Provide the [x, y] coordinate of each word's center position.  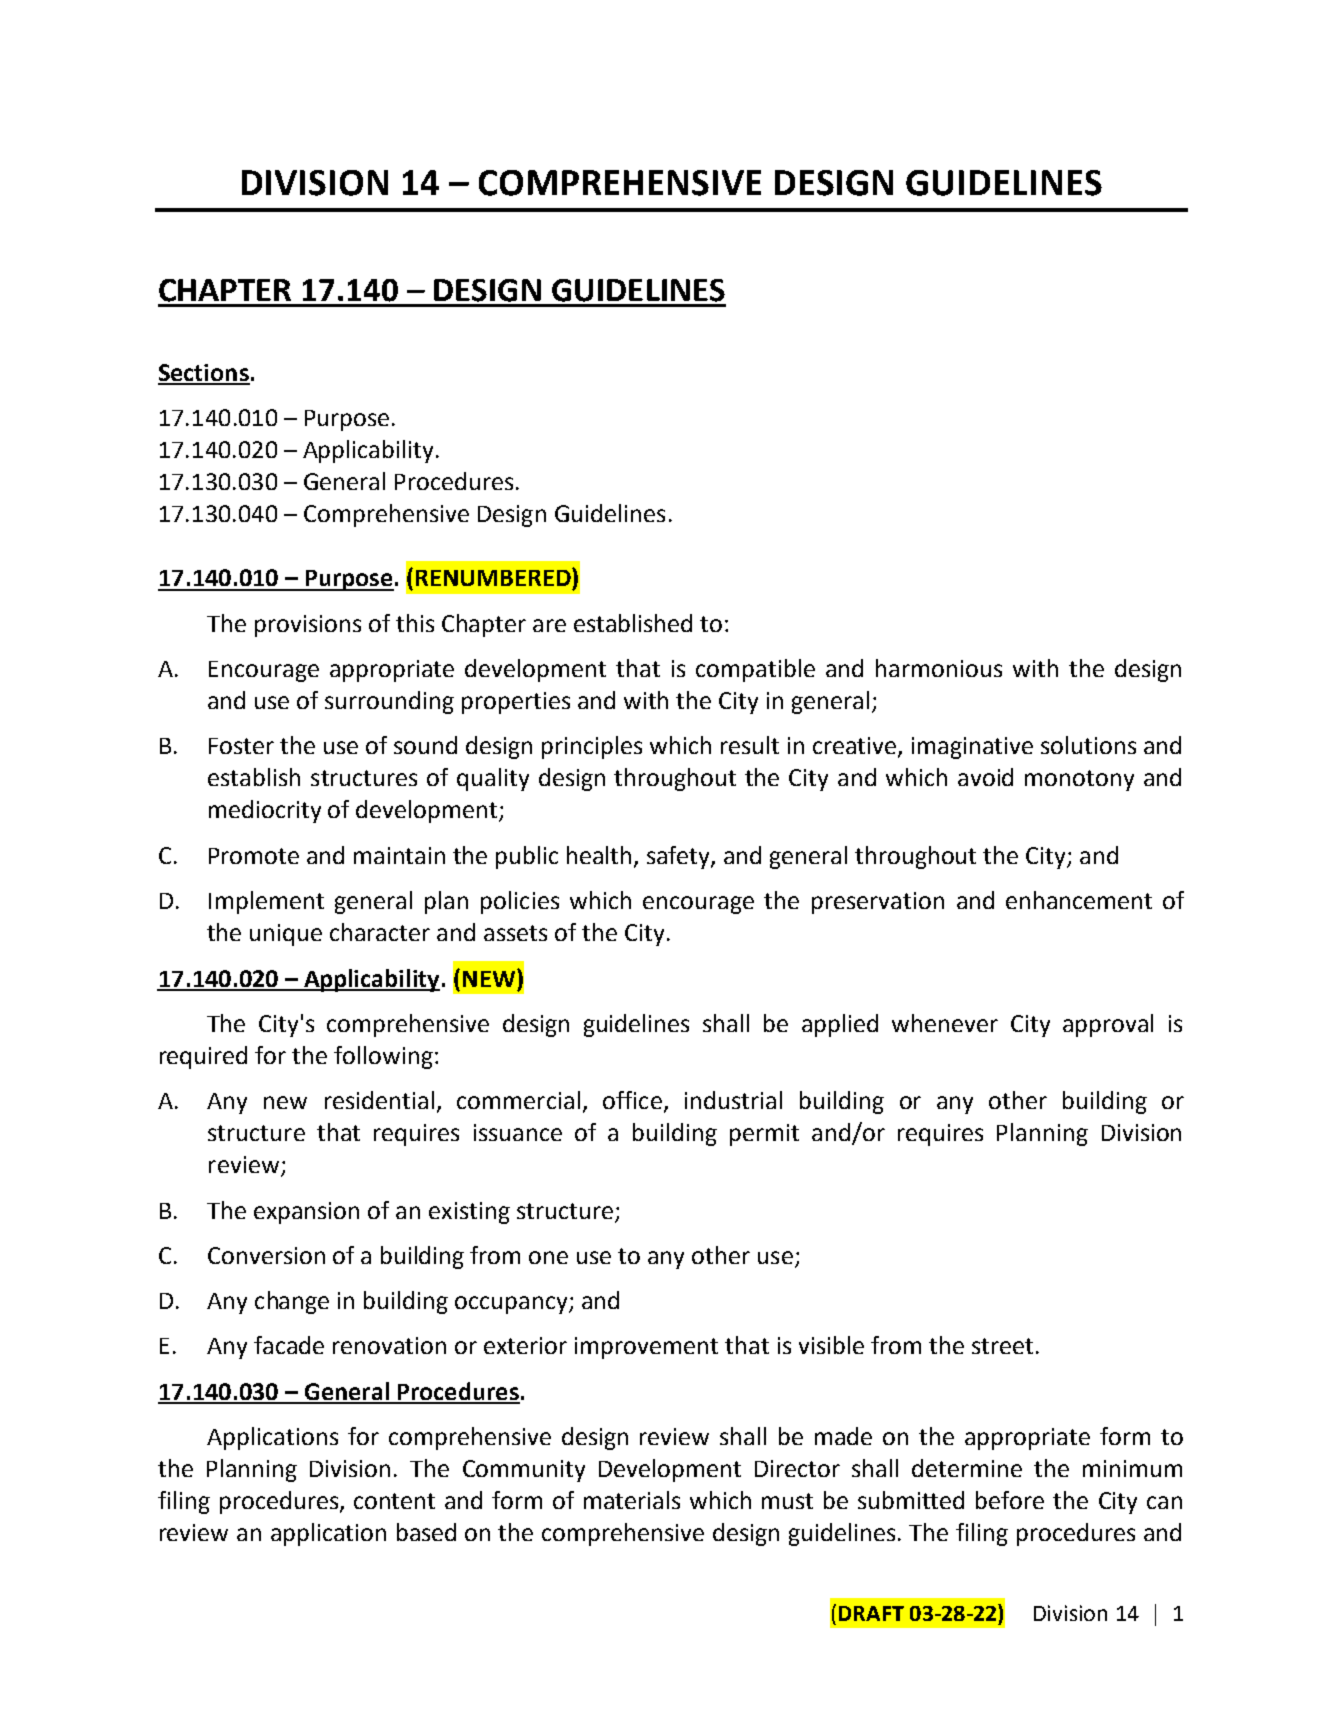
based [426, 1532]
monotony [1079, 780]
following [383, 1057]
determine [967, 1468]
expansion [306, 1213]
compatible [755, 670]
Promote [254, 856]
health [601, 856]
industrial [733, 1100]
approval [1108, 1025]
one [548, 1257]
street [1002, 1346]
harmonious [939, 668]
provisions [308, 626]
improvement [646, 1348]
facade [289, 1345]
